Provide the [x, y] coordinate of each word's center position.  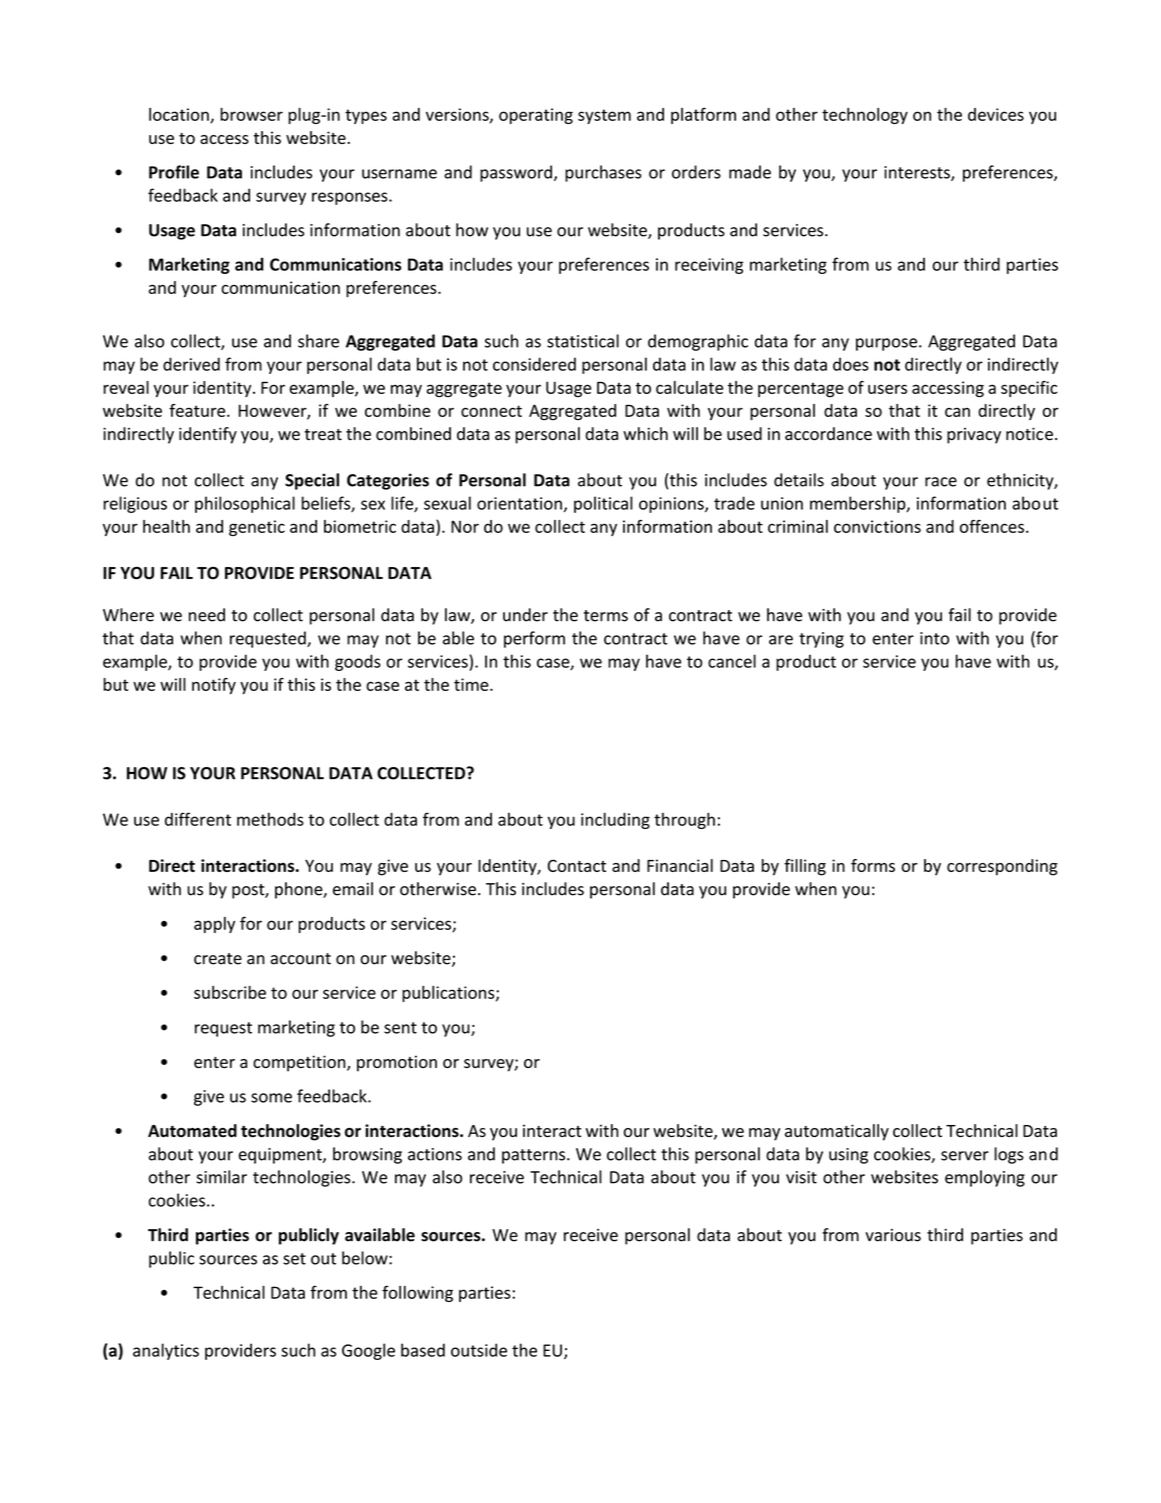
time [472, 684]
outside [479, 1350]
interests [918, 173]
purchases [603, 173]
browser [251, 114]
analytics [166, 1351]
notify [214, 686]
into [934, 638]
